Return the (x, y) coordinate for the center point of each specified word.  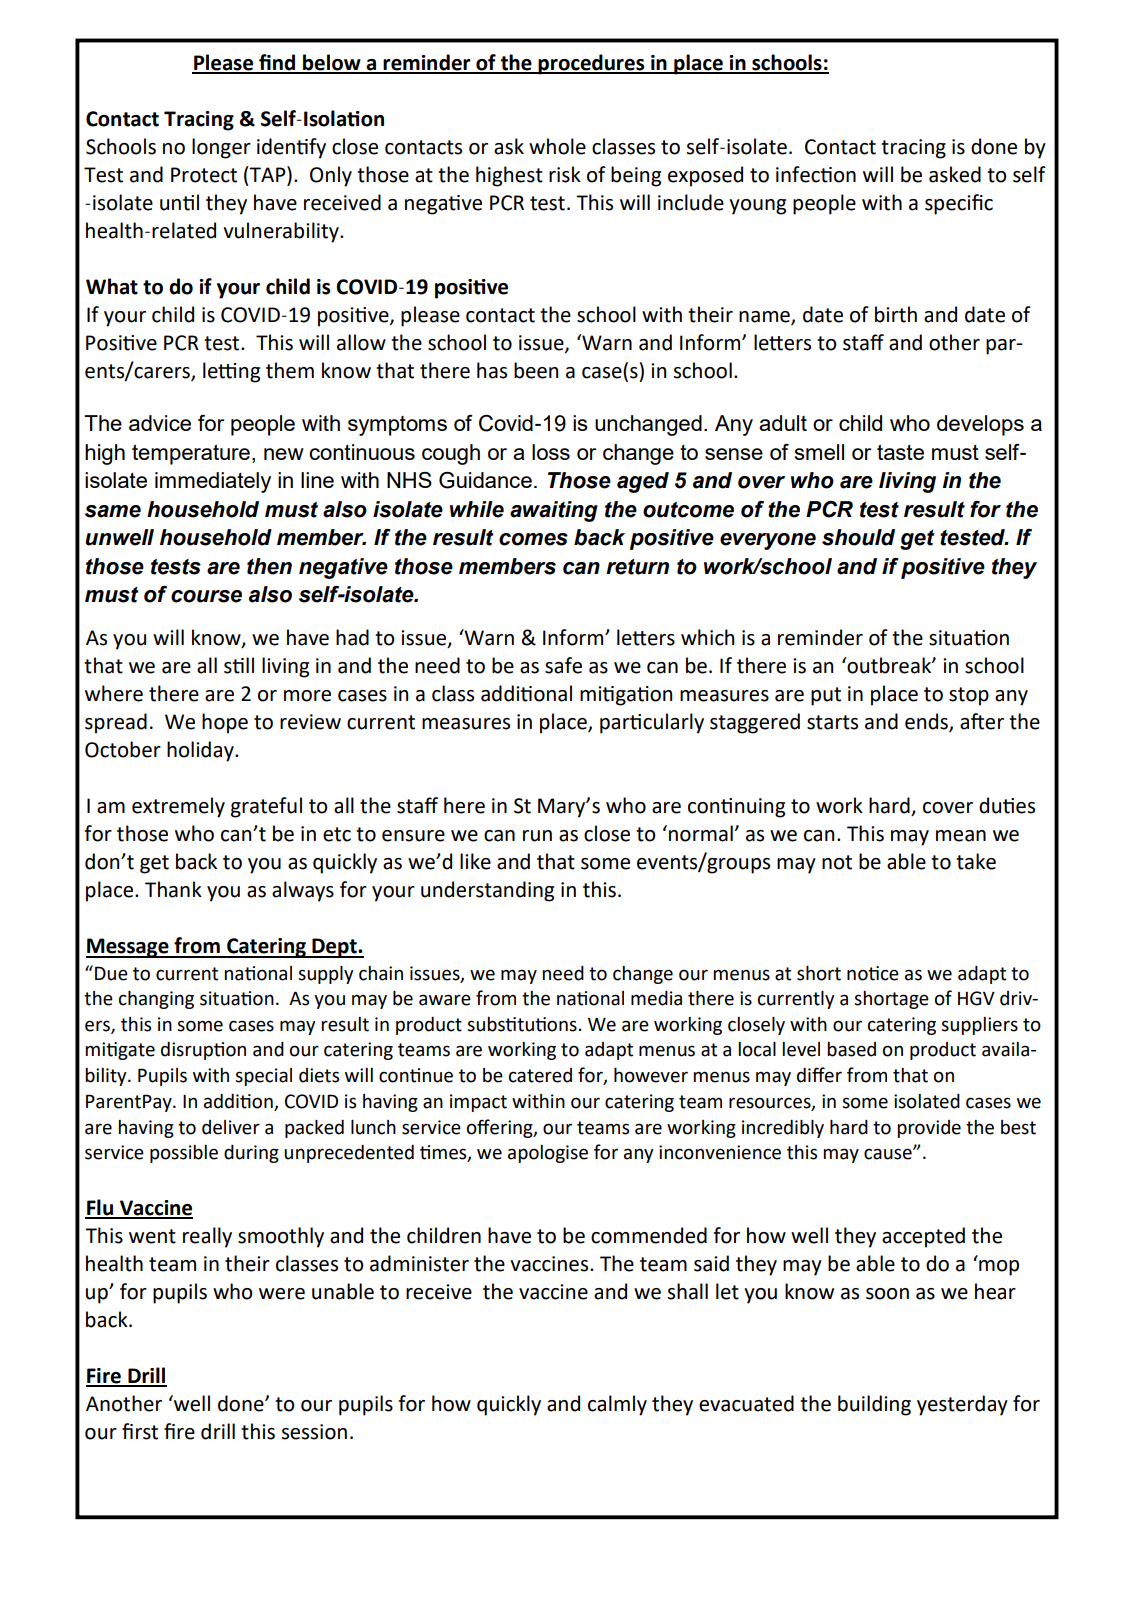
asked (955, 174)
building (874, 1405)
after (982, 721)
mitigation (626, 696)
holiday (201, 751)
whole (557, 146)
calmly (617, 1405)
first (140, 1431)
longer (221, 148)
